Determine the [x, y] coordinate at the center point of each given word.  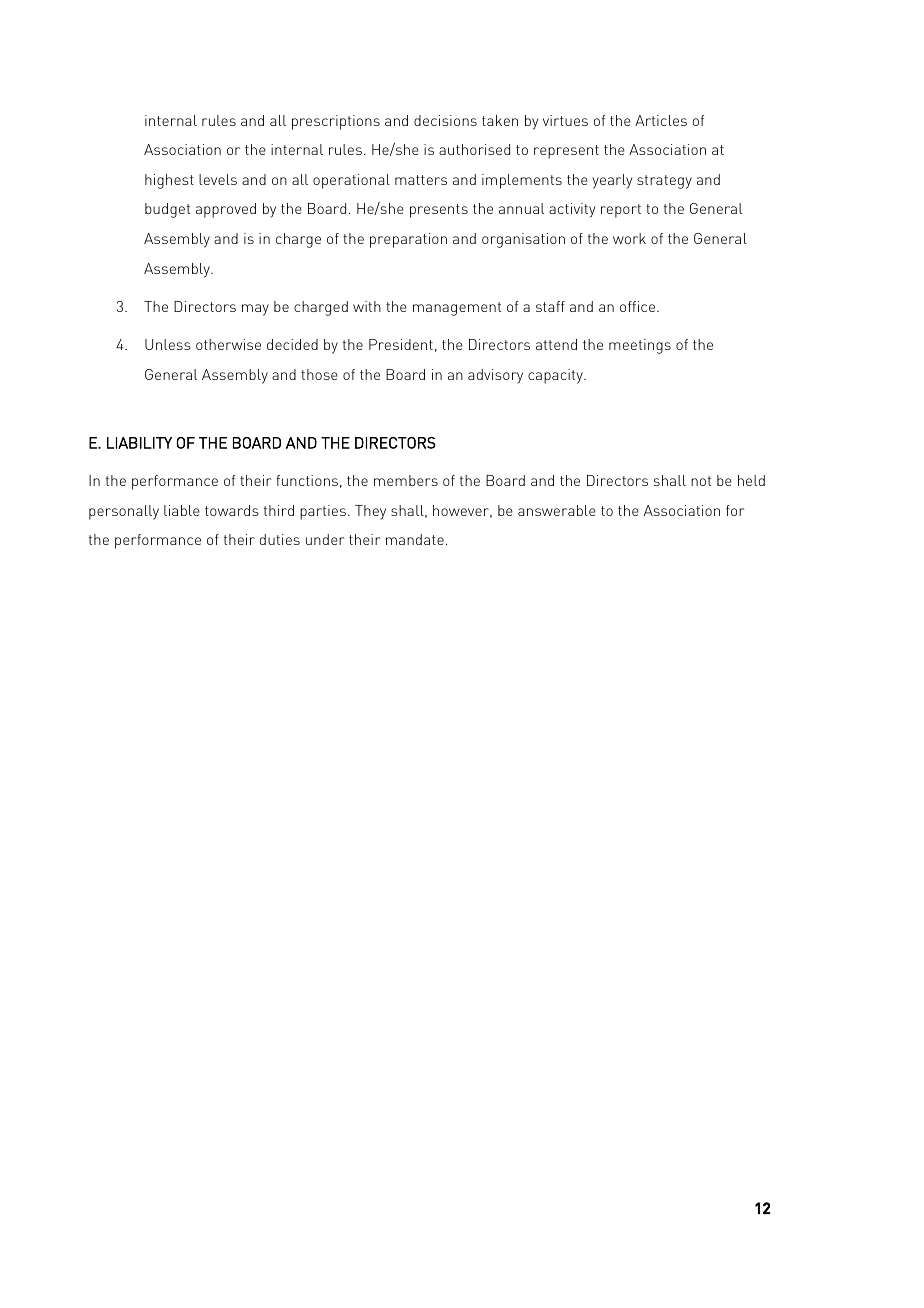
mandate [415, 539]
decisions [445, 120]
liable [182, 510]
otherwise [228, 344]
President [401, 344]
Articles [661, 120]
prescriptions [336, 122]
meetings [640, 346]
